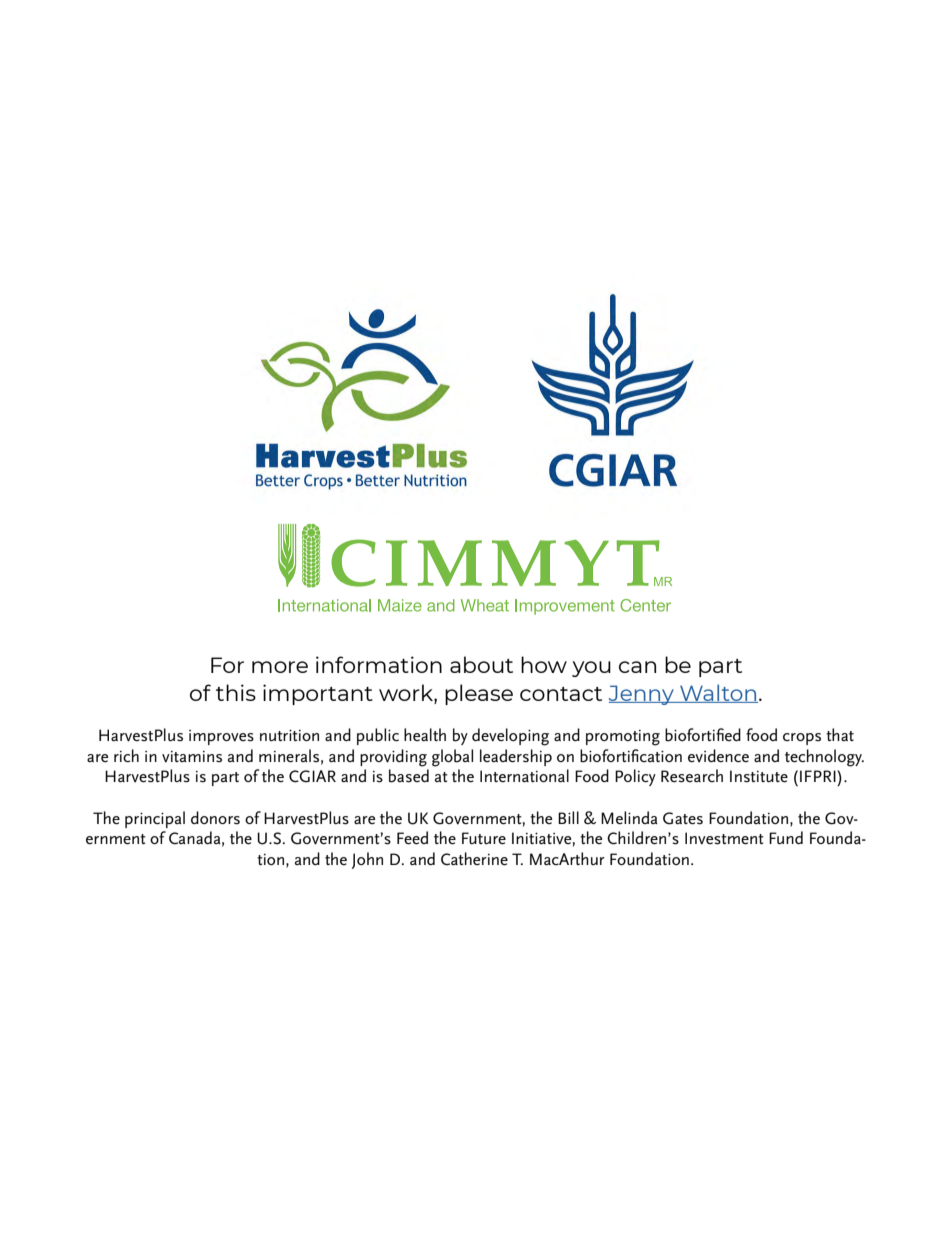 This screenshot has width=952, height=1233. I want to click on you, so click(591, 669).
